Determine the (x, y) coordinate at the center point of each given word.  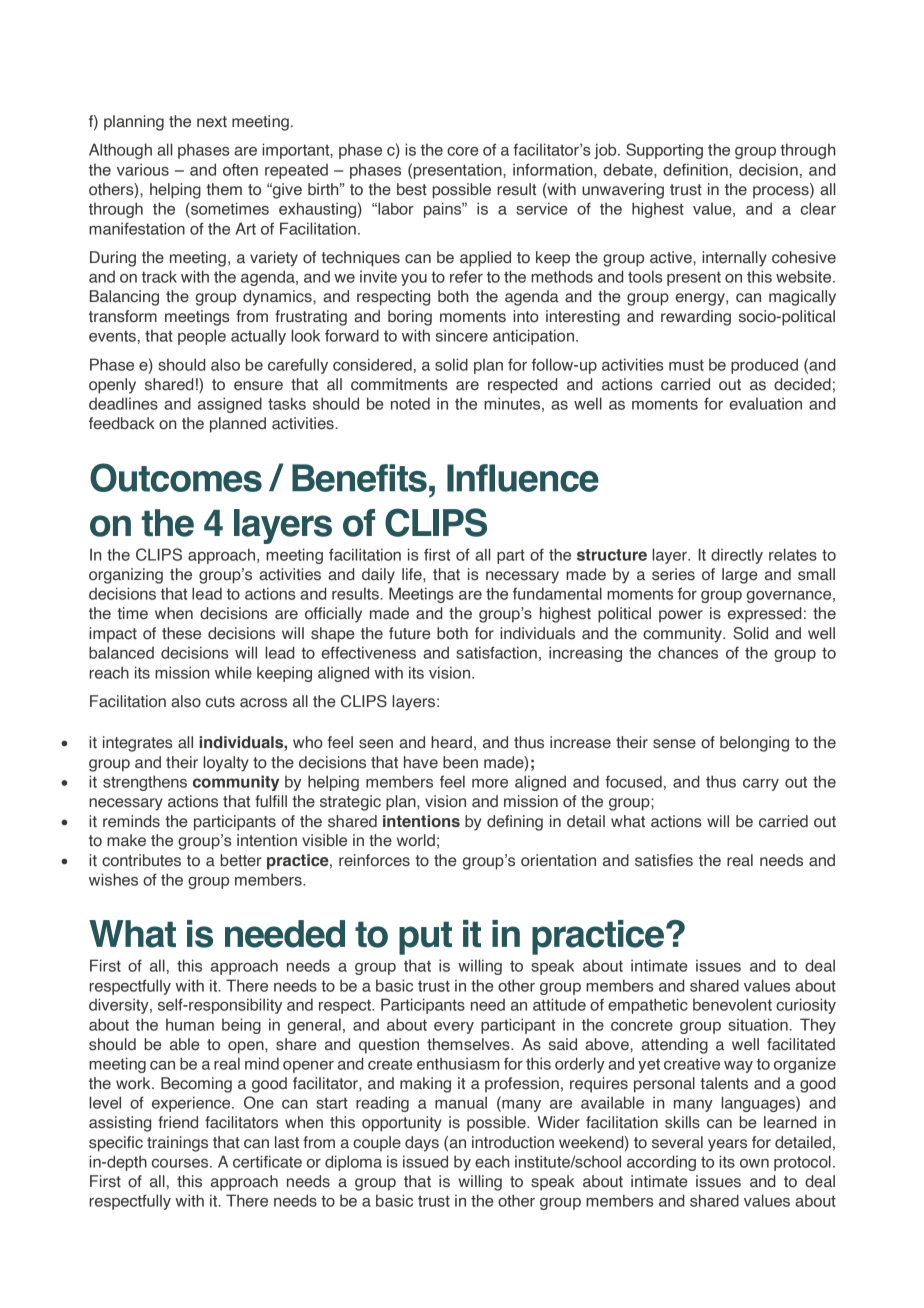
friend (178, 1122)
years (727, 1145)
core (462, 151)
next (212, 122)
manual (461, 1102)
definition (696, 170)
